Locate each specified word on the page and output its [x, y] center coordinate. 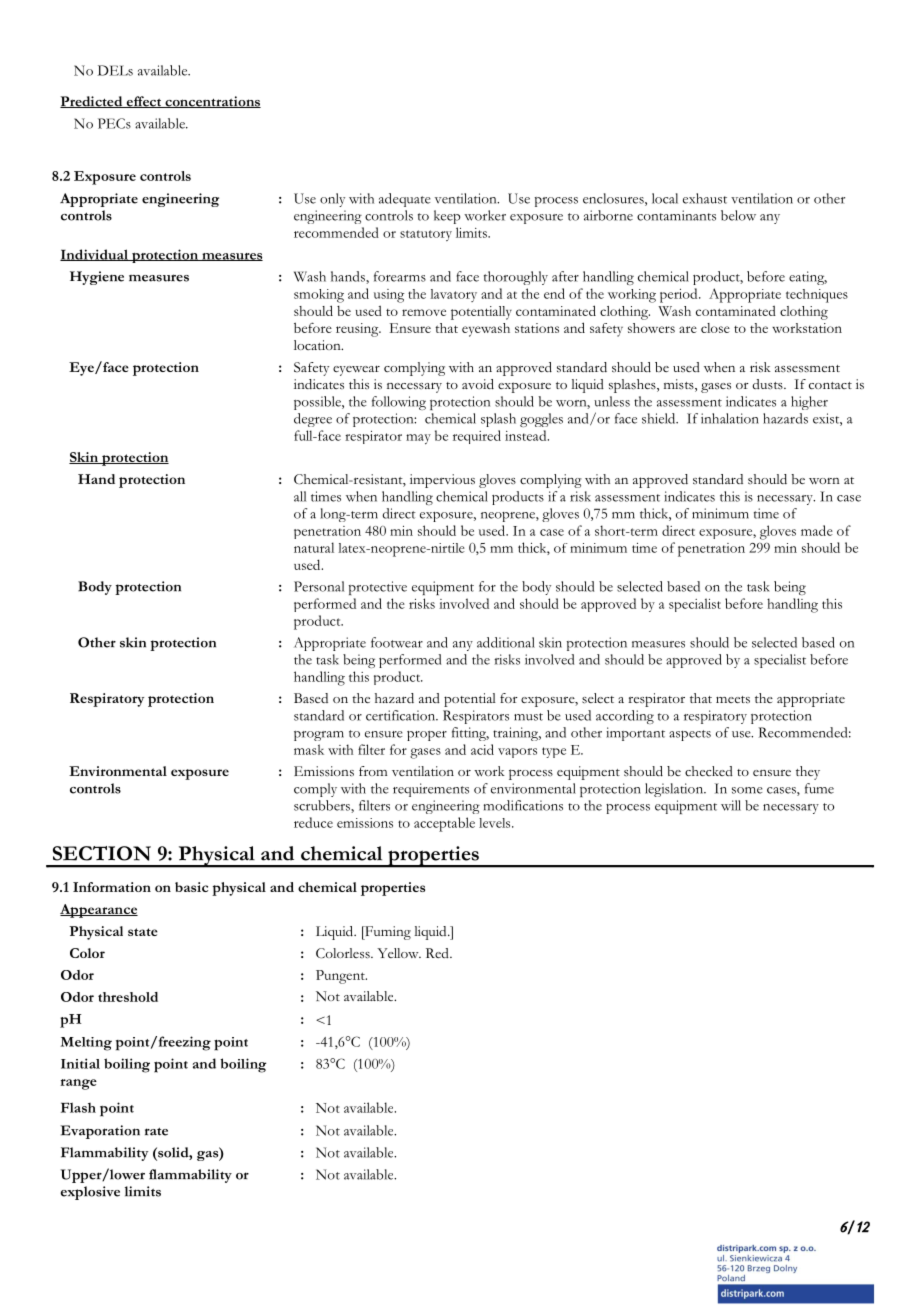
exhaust [705, 198]
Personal [319, 586]
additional [506, 642]
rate [156, 1132]
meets [733, 700]
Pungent [341, 977]
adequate [405, 200]
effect [144, 102]
